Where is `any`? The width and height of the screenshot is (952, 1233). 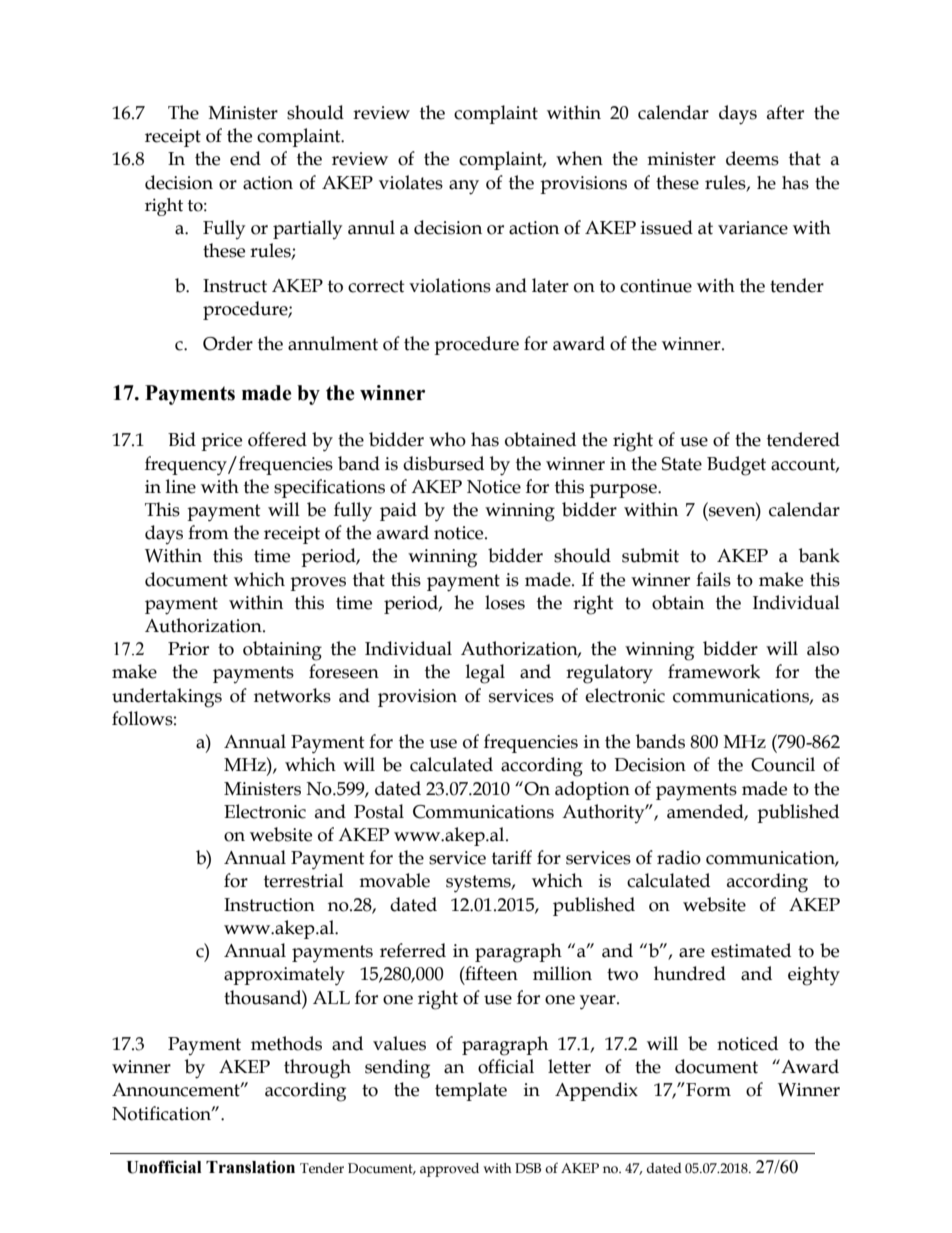
any is located at coordinates (464, 187).
